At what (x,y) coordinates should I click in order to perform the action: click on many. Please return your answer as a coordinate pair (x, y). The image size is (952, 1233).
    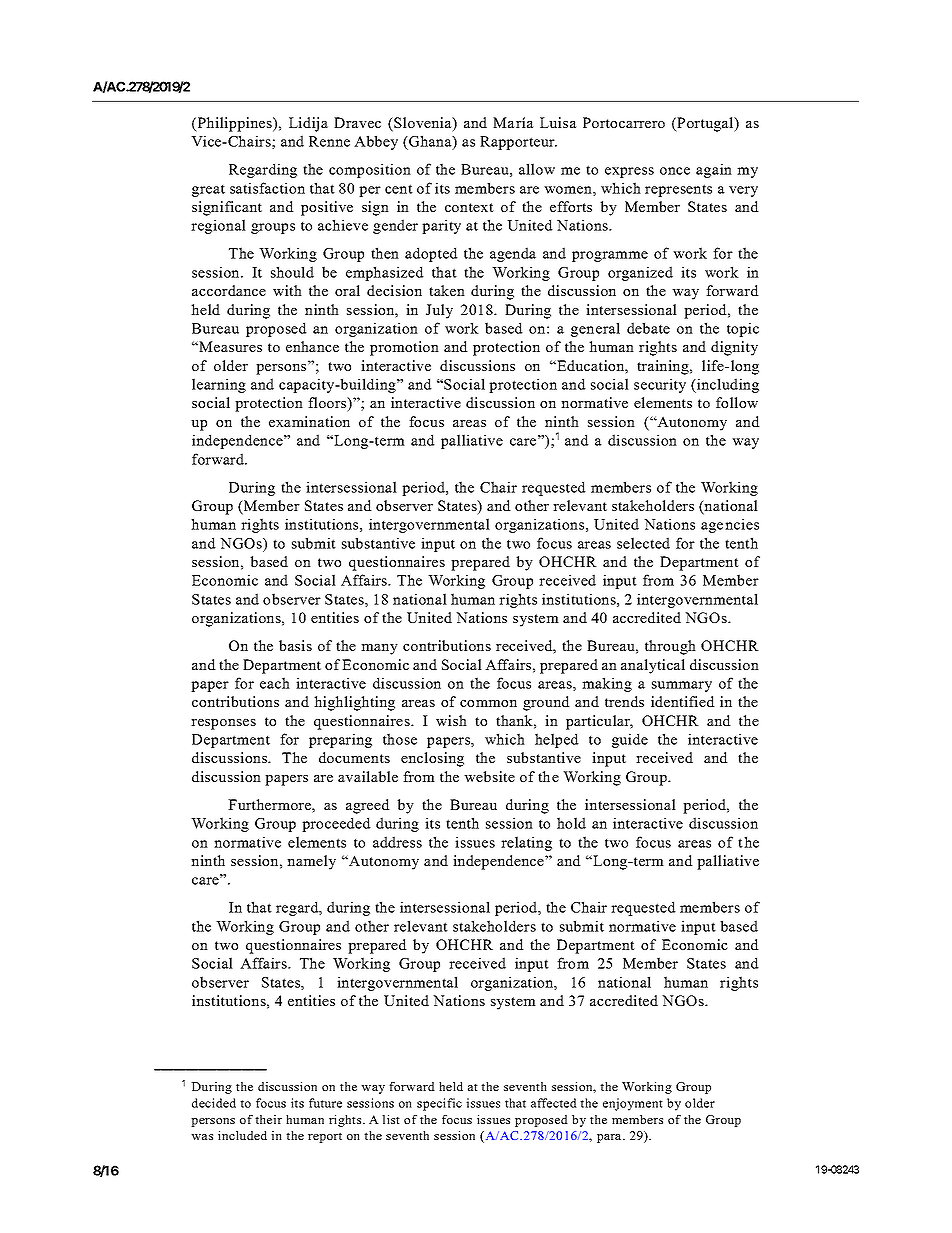
    Looking at the image, I should click on (379, 649).
